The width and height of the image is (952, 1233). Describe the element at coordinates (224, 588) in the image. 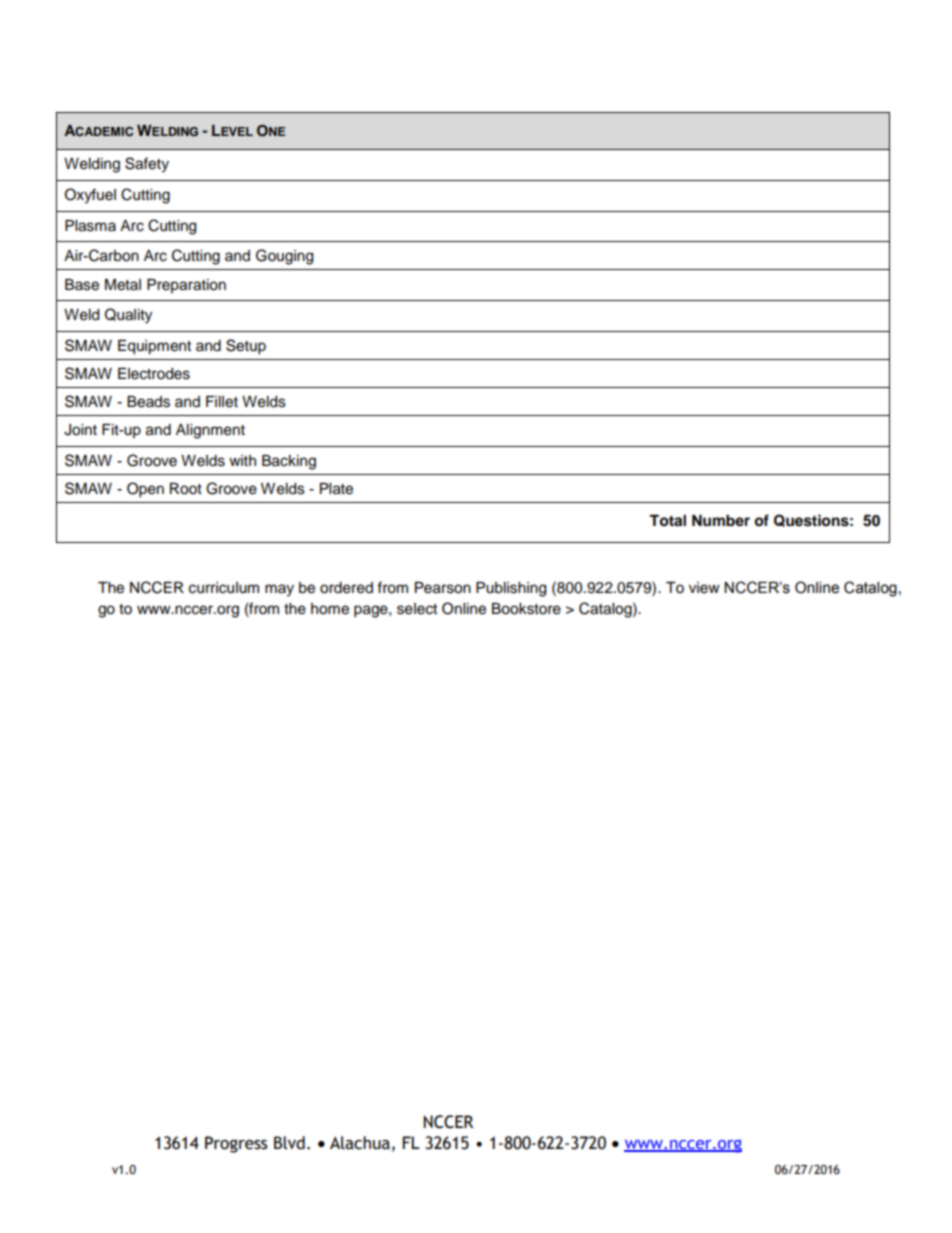

I see `curriculum` at that location.
